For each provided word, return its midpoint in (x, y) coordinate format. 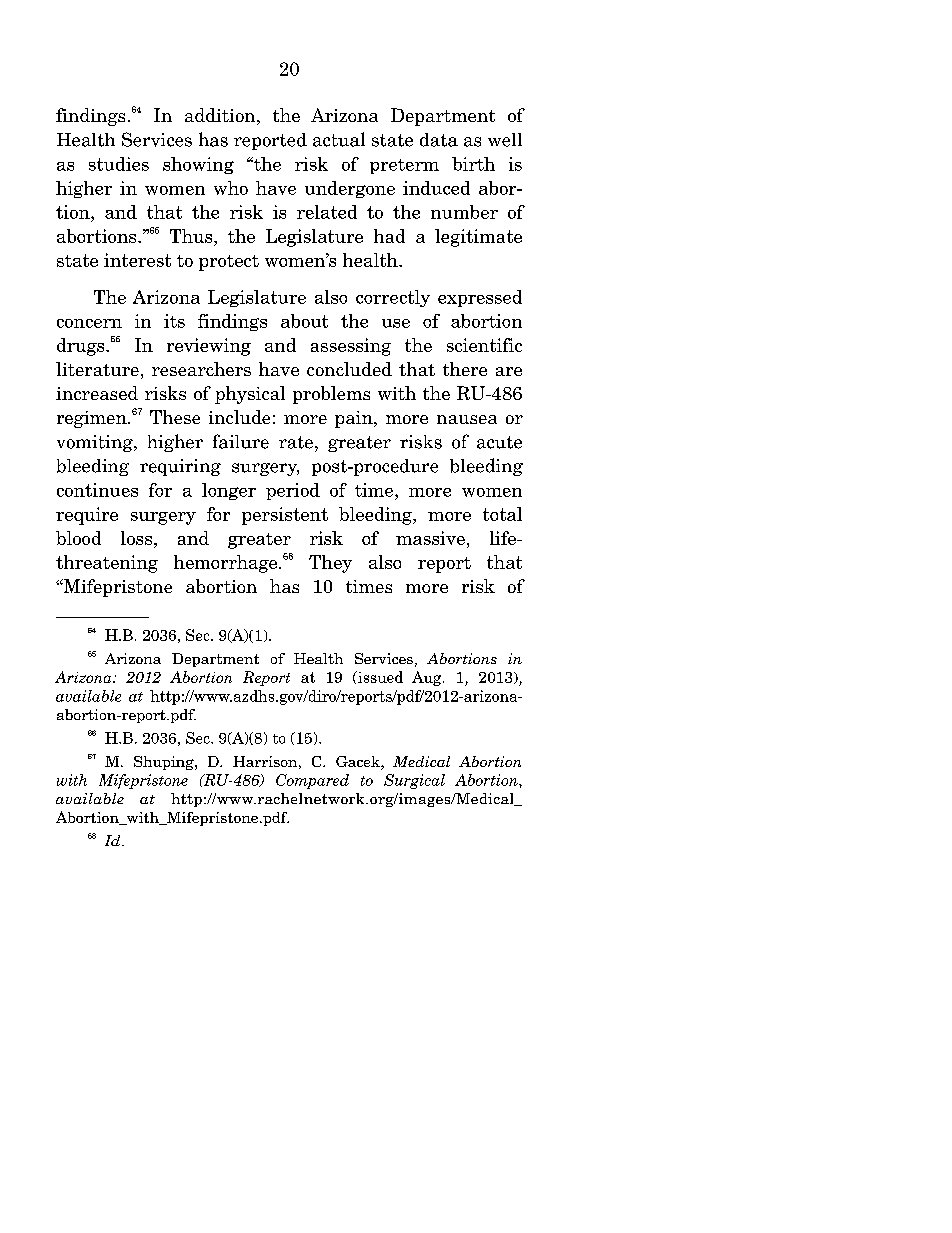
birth (473, 164)
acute (499, 442)
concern (89, 323)
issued (379, 677)
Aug (428, 678)
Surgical (414, 781)
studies (119, 164)
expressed (480, 298)
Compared (312, 781)
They (330, 564)
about (304, 321)
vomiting (96, 443)
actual (339, 139)
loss (136, 538)
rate (296, 442)
